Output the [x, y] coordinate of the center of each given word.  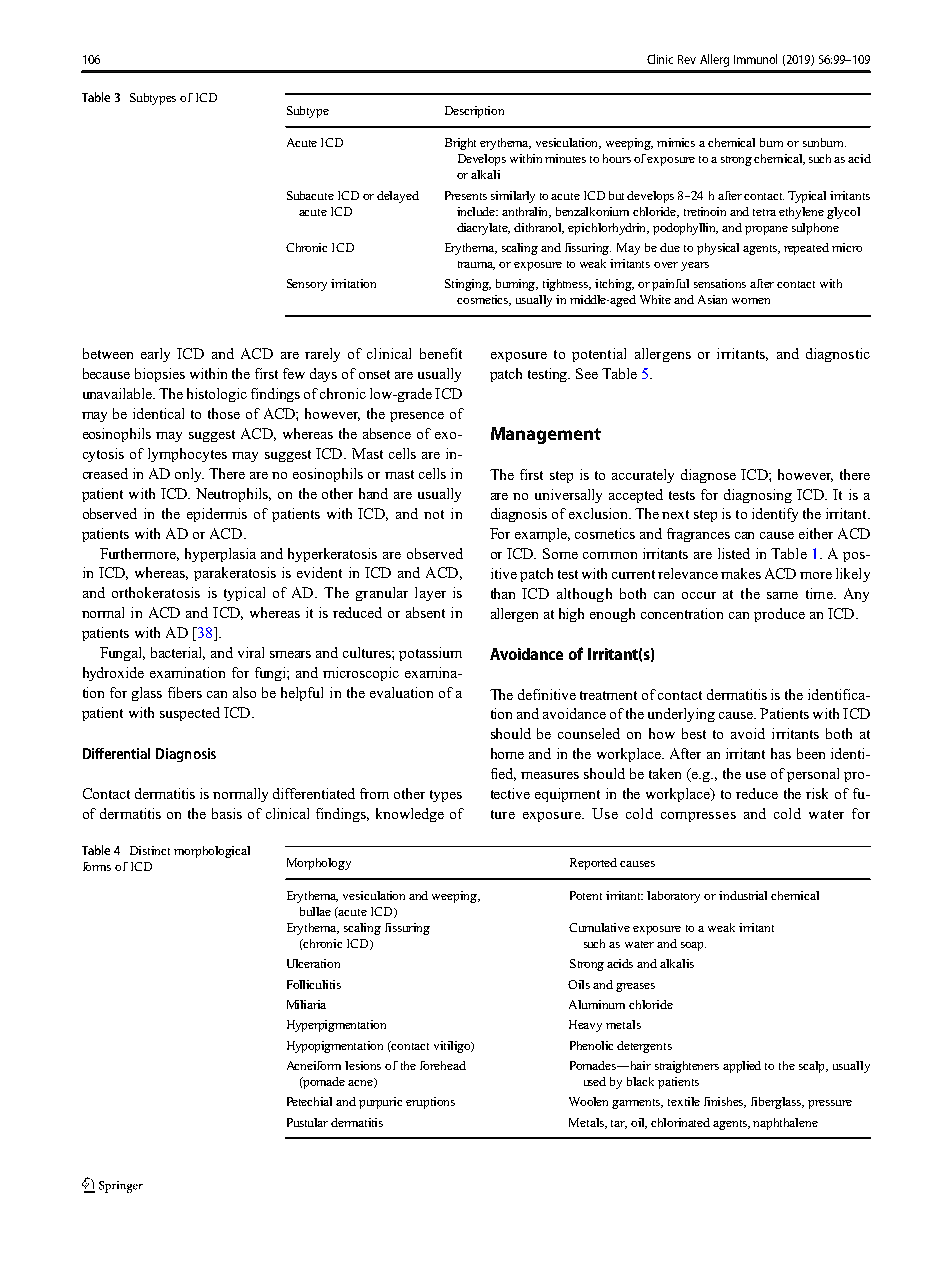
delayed [398, 197]
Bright [460, 144]
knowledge [410, 815]
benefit [441, 353]
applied [742, 1067]
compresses [698, 817]
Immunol [755, 59]
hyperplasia [220, 555]
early [155, 355]
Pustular [307, 1122]
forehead [443, 1065]
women [751, 301]
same [782, 595]
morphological [212, 852]
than [503, 593]
